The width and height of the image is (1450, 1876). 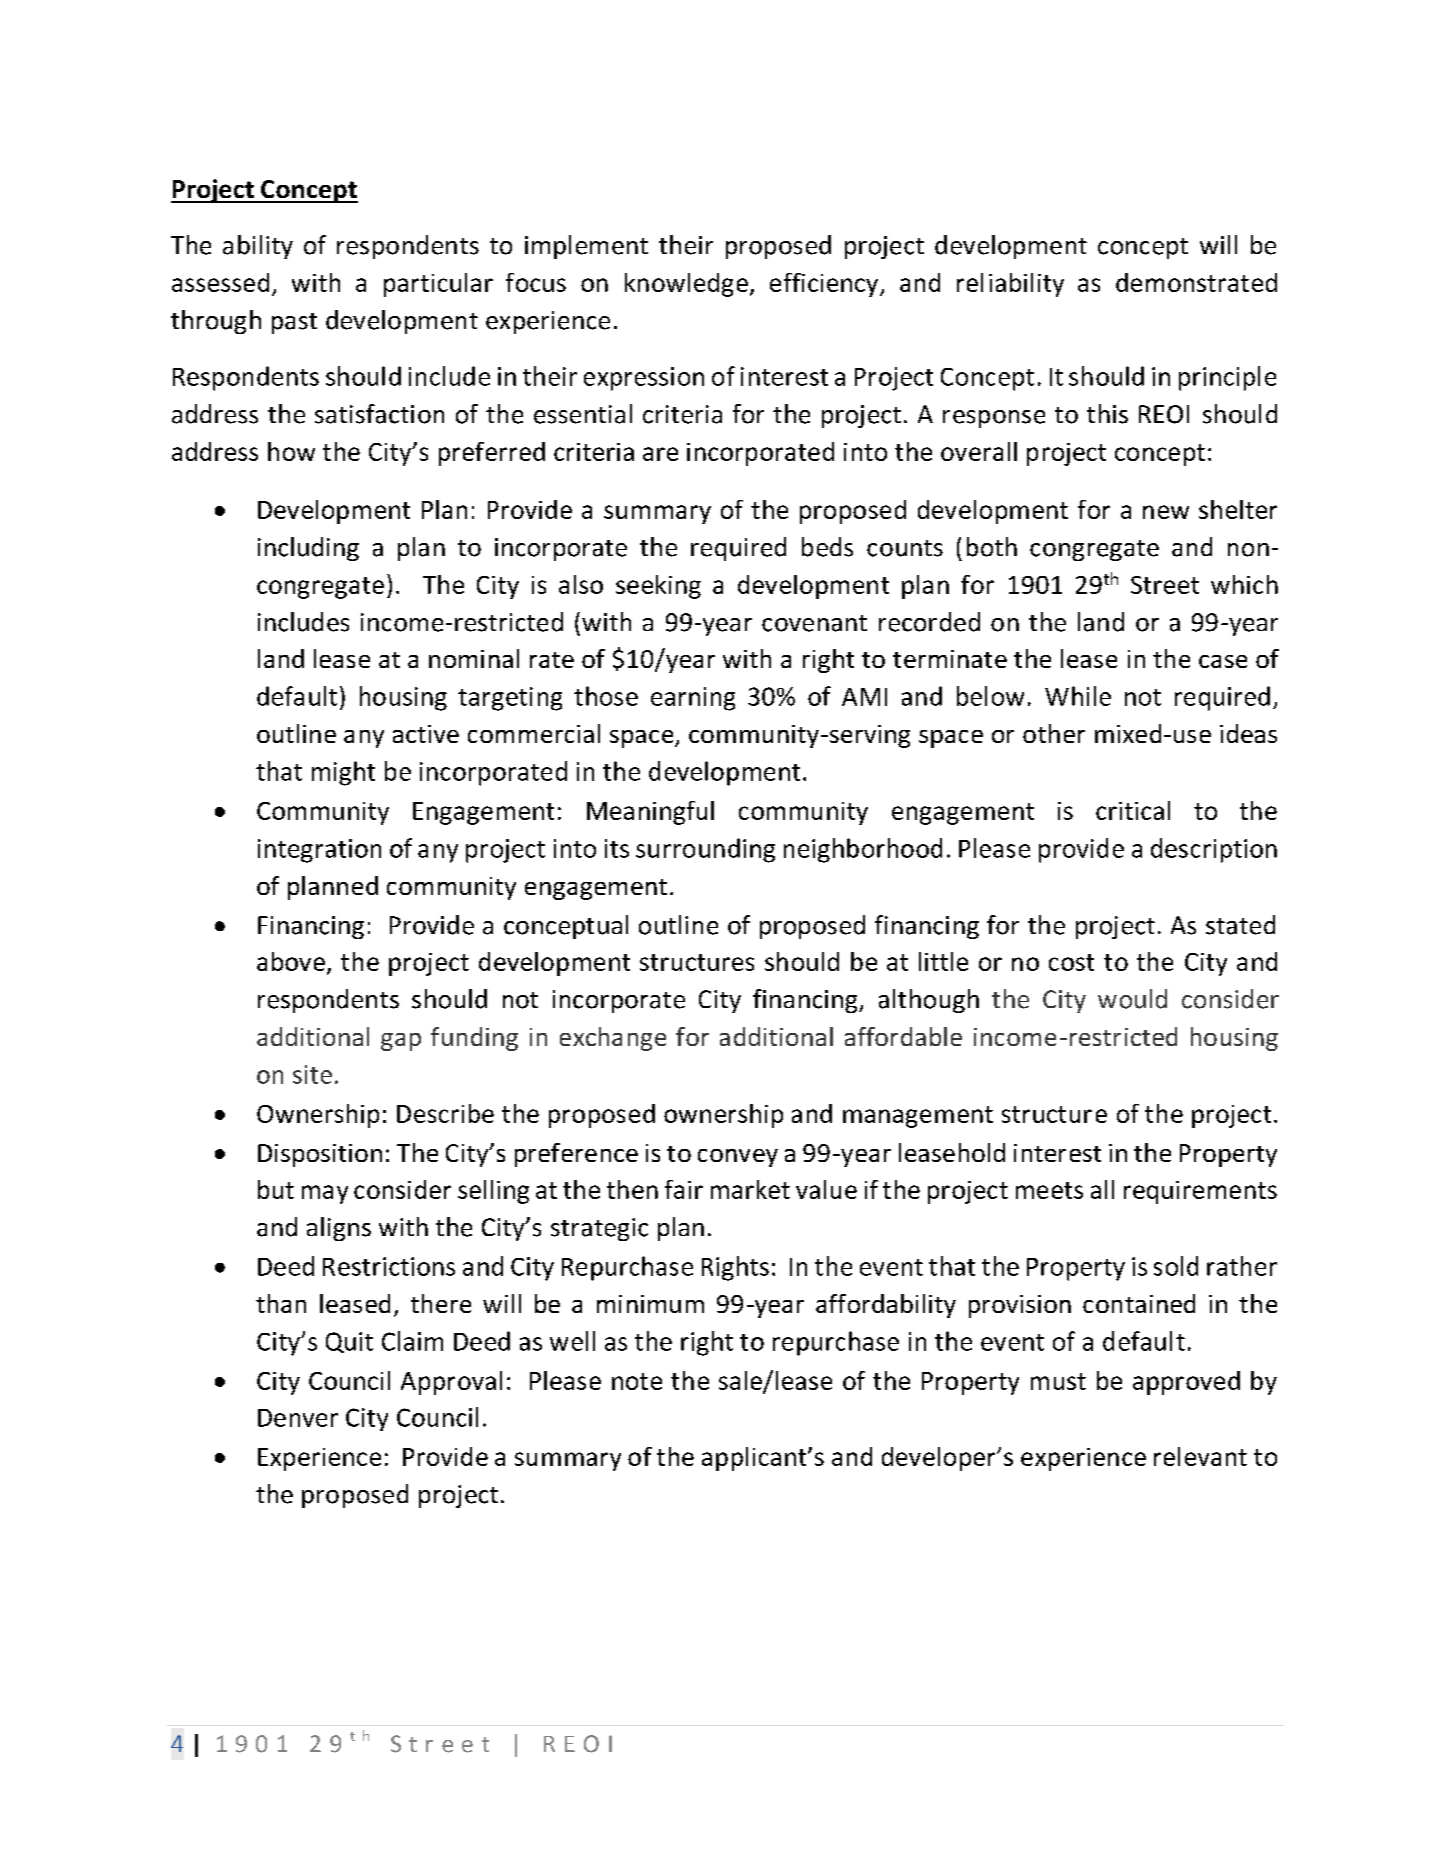 What do you see at coordinates (298, 1418) in the image?
I see `Denver` at bounding box center [298, 1418].
